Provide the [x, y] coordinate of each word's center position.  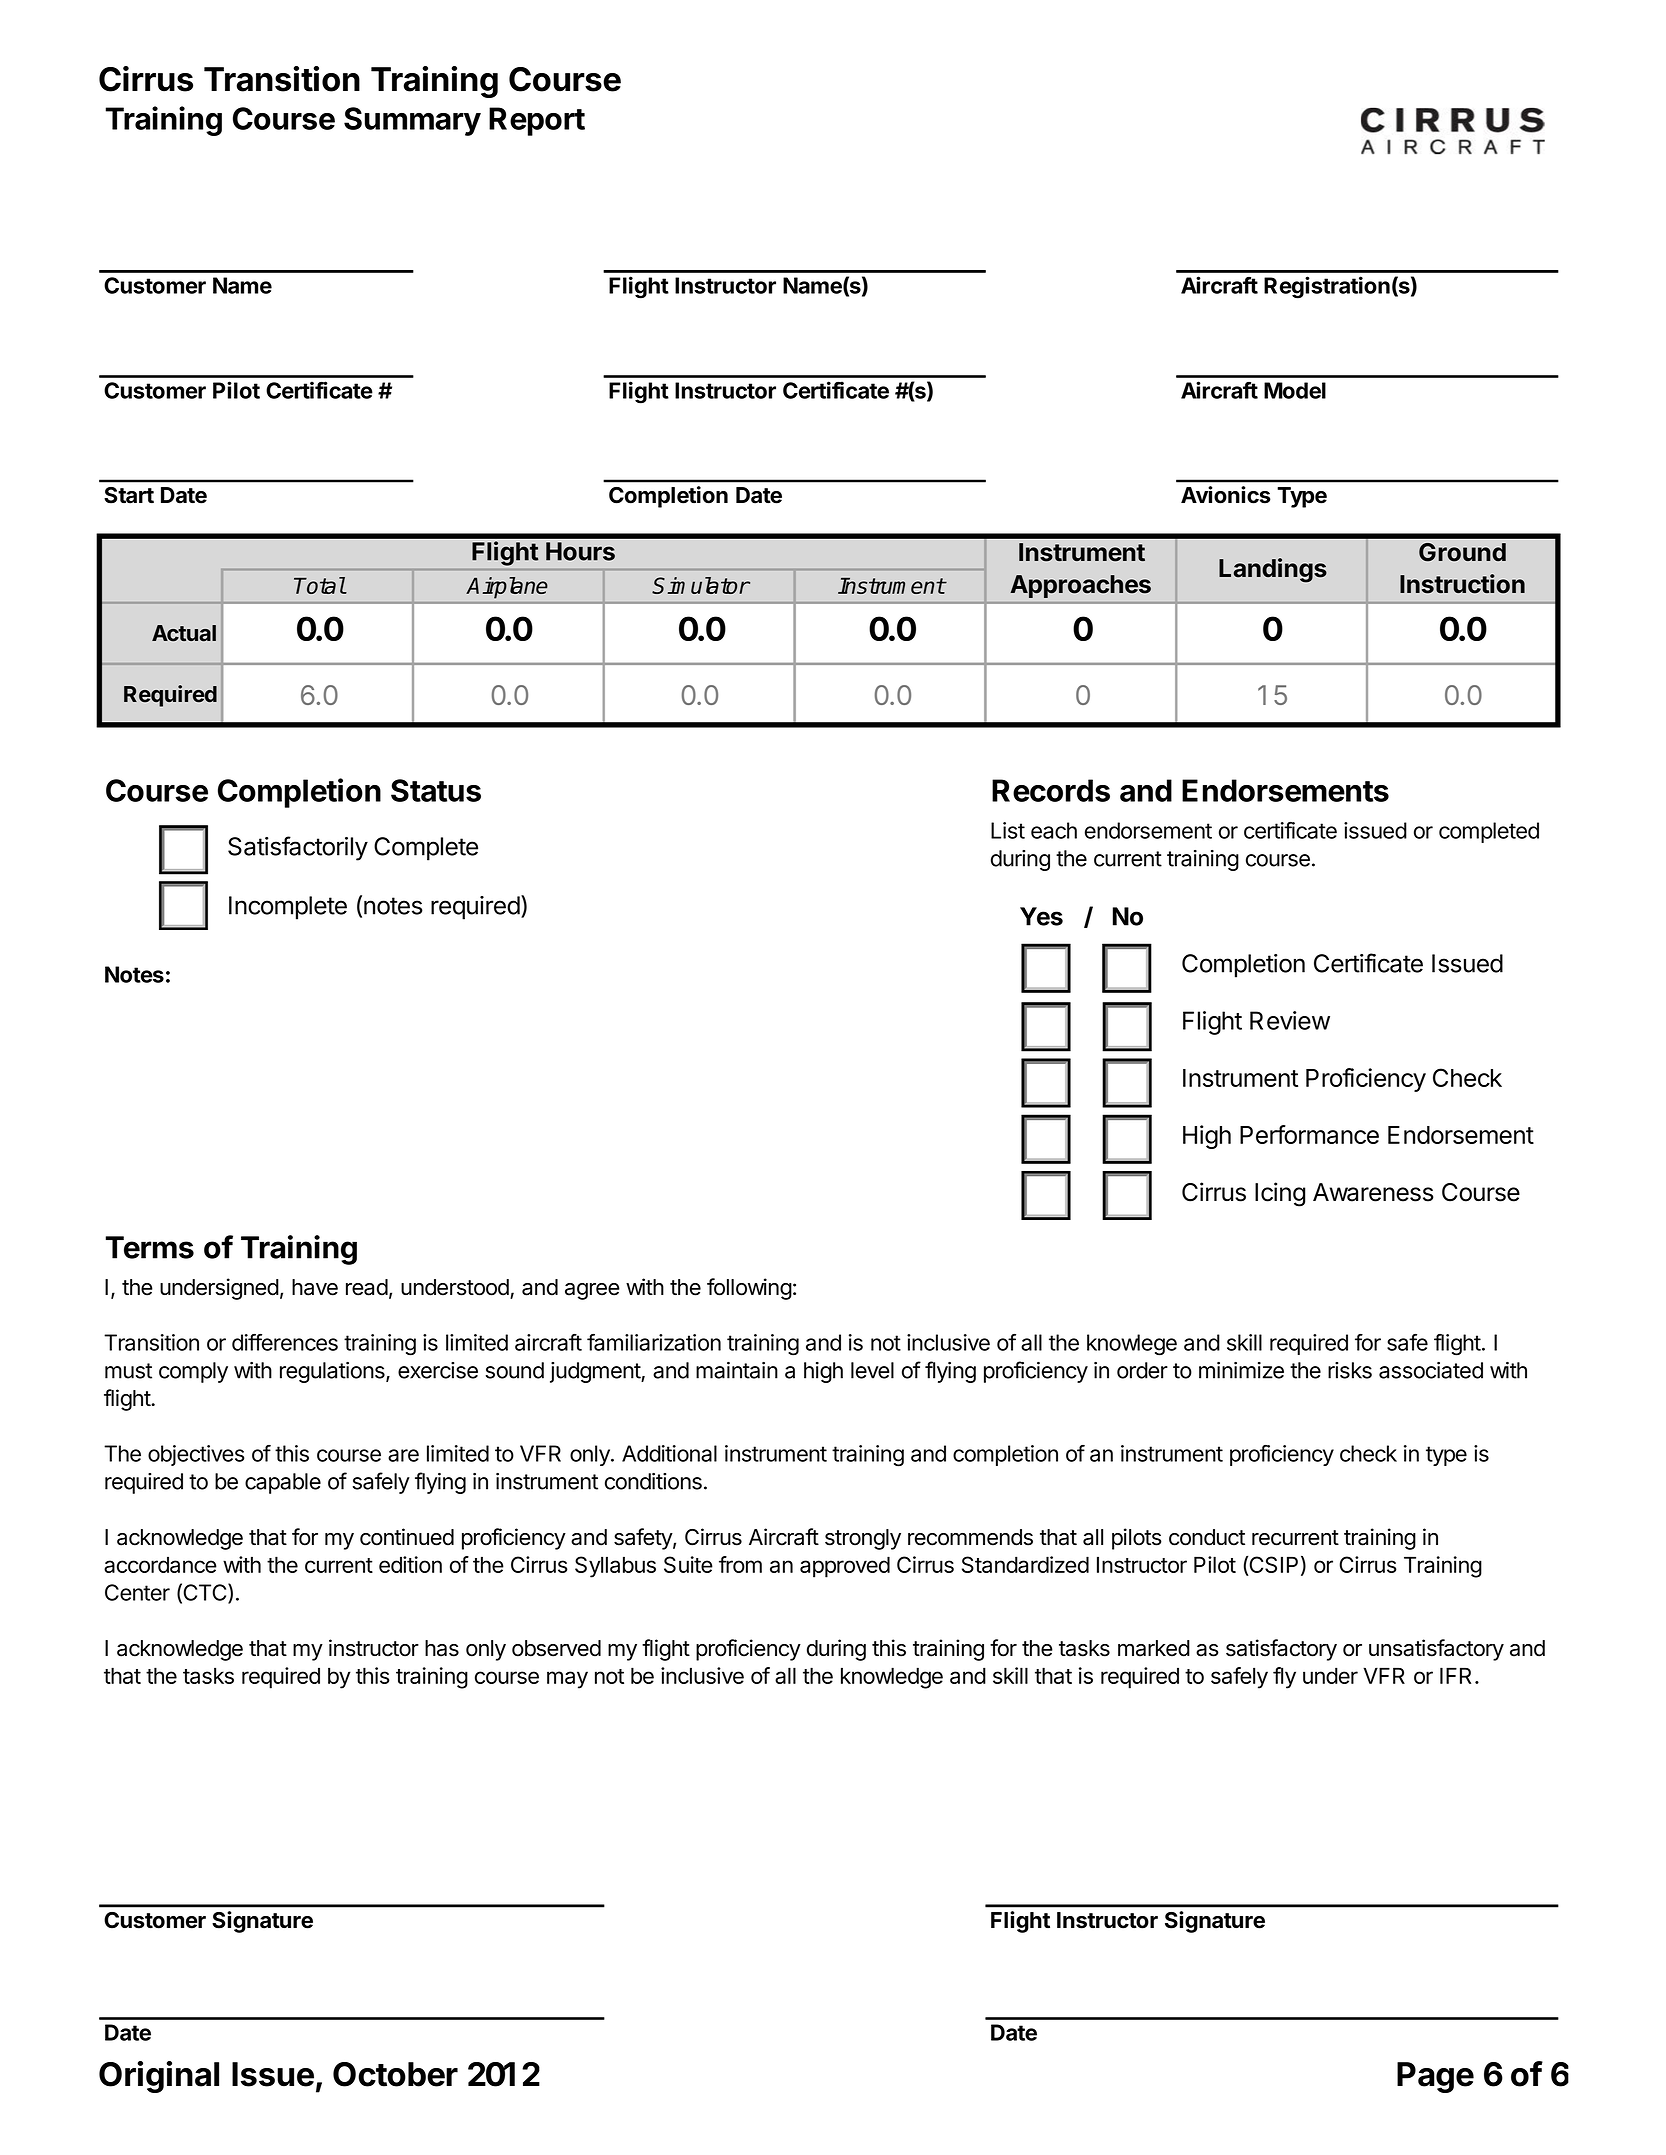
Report [537, 121]
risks [1350, 1370]
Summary [412, 121]
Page [1435, 2077]
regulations [333, 1372]
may [567, 1680]
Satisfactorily [298, 848]
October [395, 2074]
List [1008, 830]
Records [1051, 790]
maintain [737, 1370]
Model [1295, 390]
